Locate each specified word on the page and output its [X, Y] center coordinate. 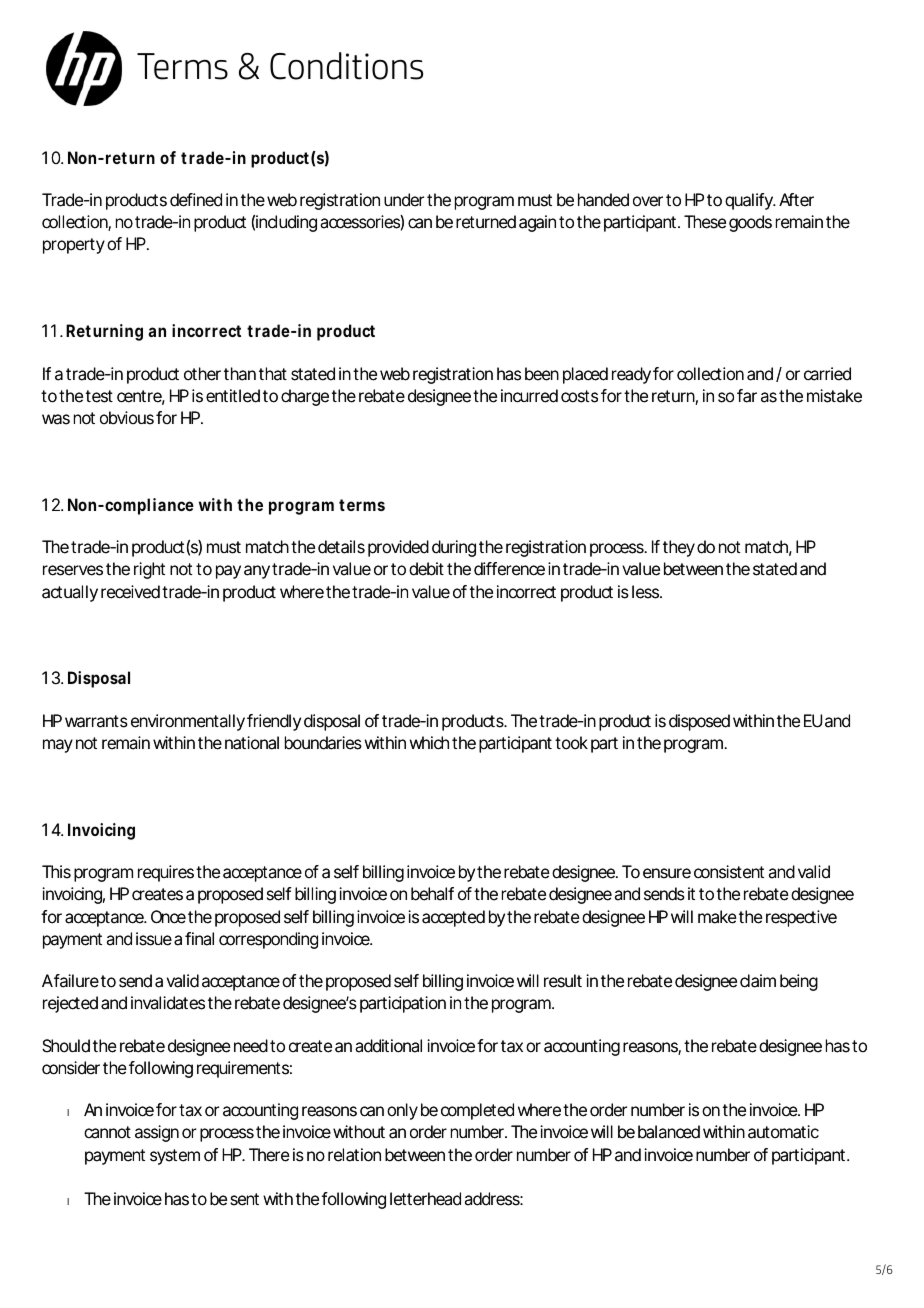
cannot [107, 1132]
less [645, 592]
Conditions [346, 66]
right [149, 570]
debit [426, 569]
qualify [749, 201]
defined [196, 200]
